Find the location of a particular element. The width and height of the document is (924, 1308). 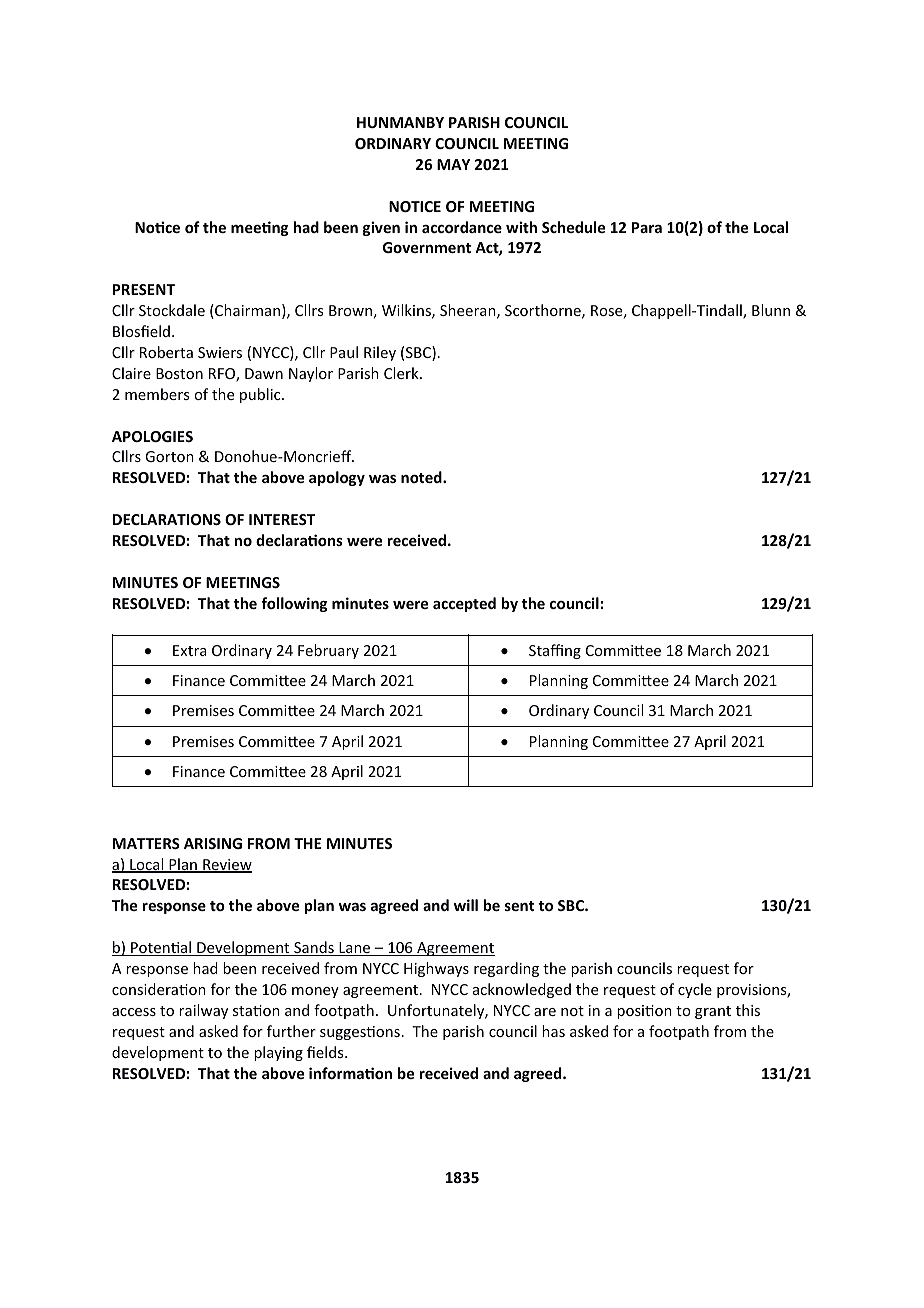

Para is located at coordinates (647, 227).
